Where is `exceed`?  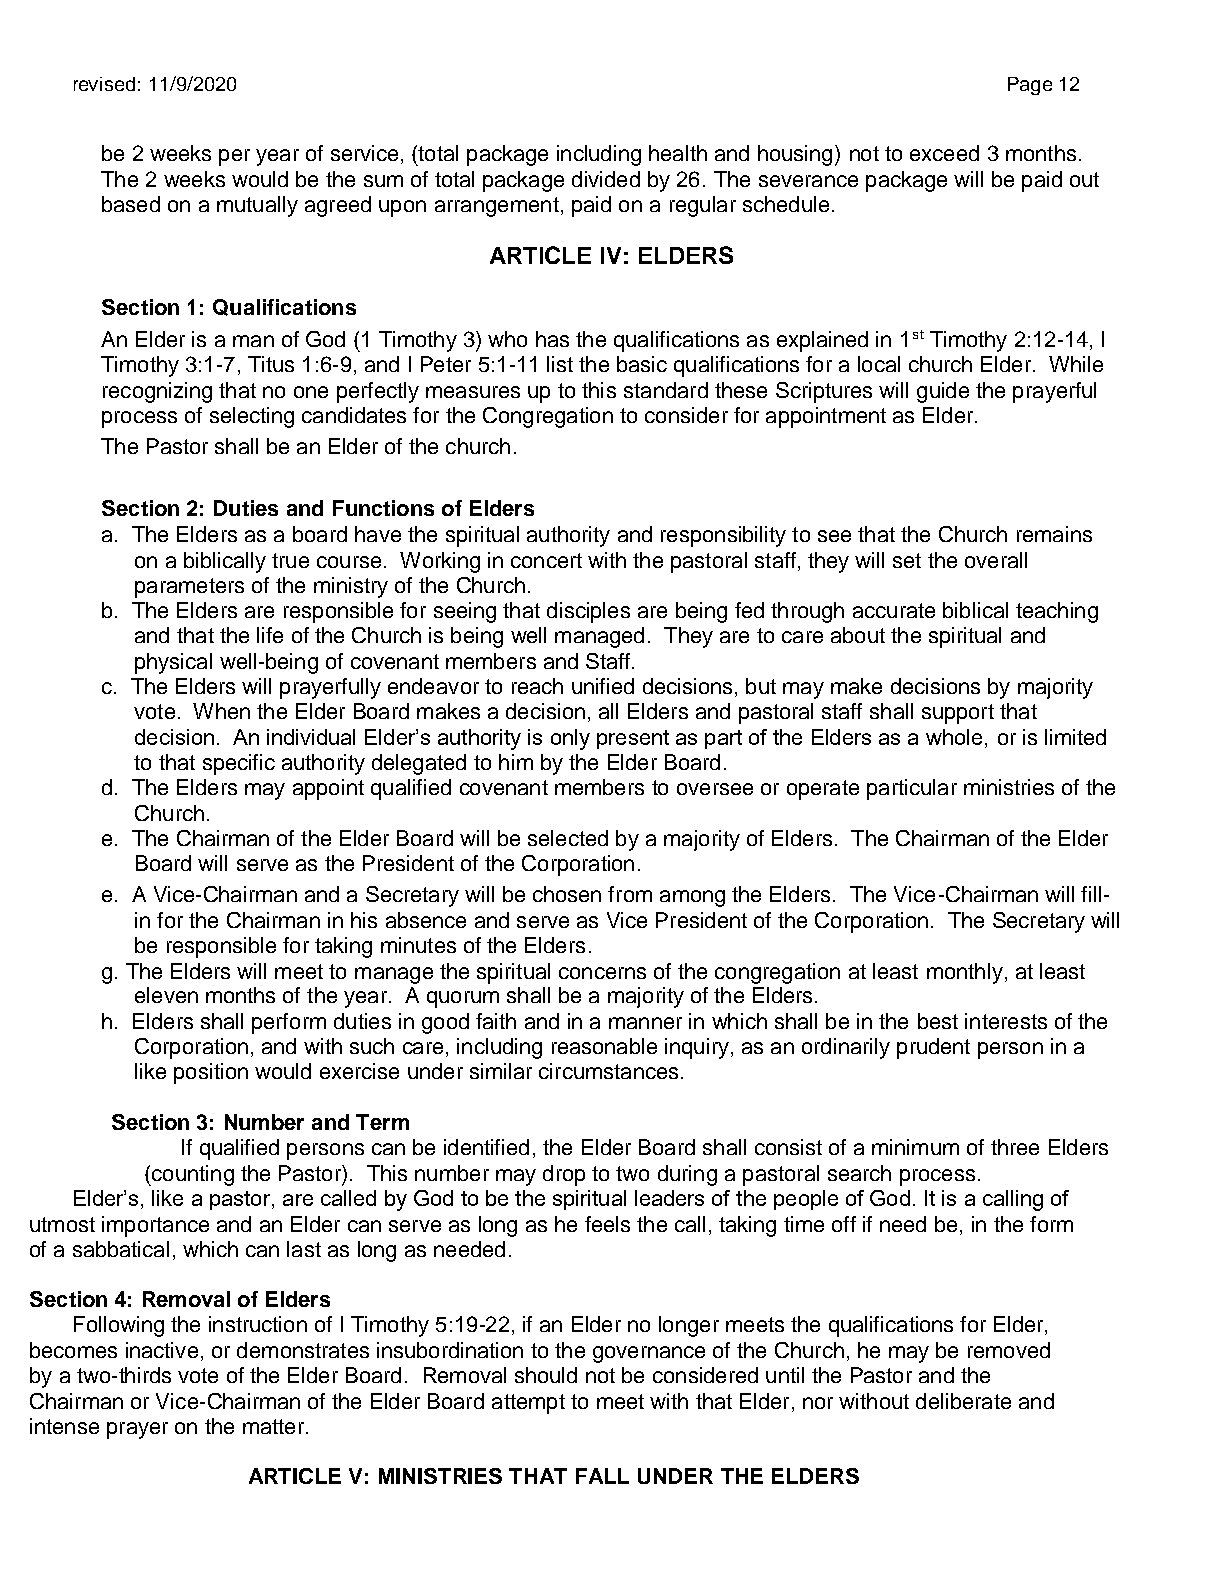
exceed is located at coordinates (944, 153).
